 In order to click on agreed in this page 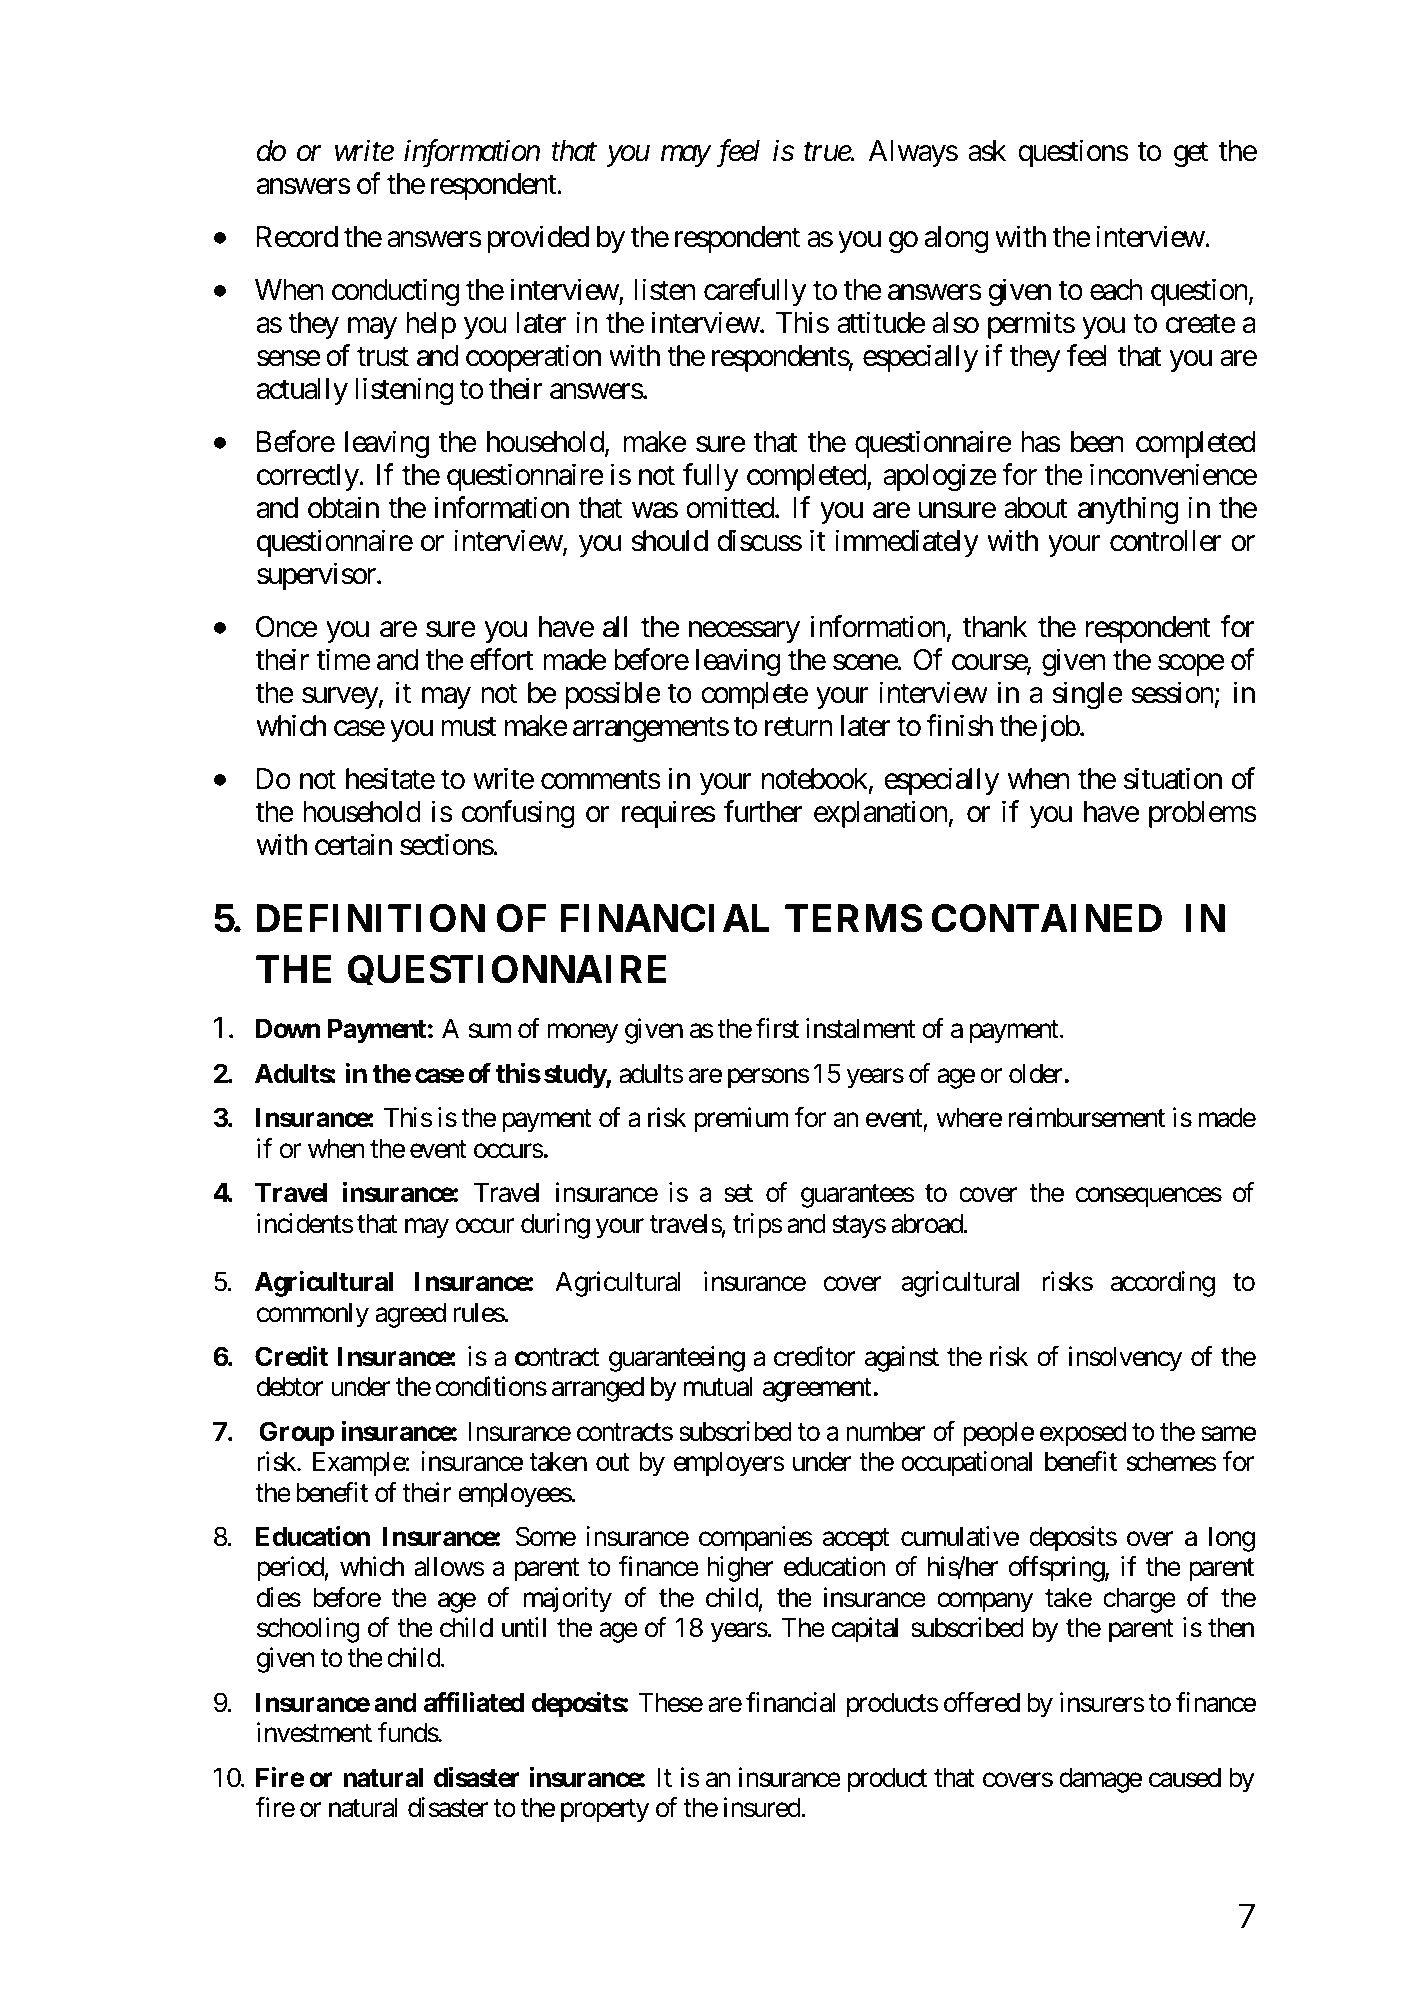, I will do `click(410, 1315)`.
